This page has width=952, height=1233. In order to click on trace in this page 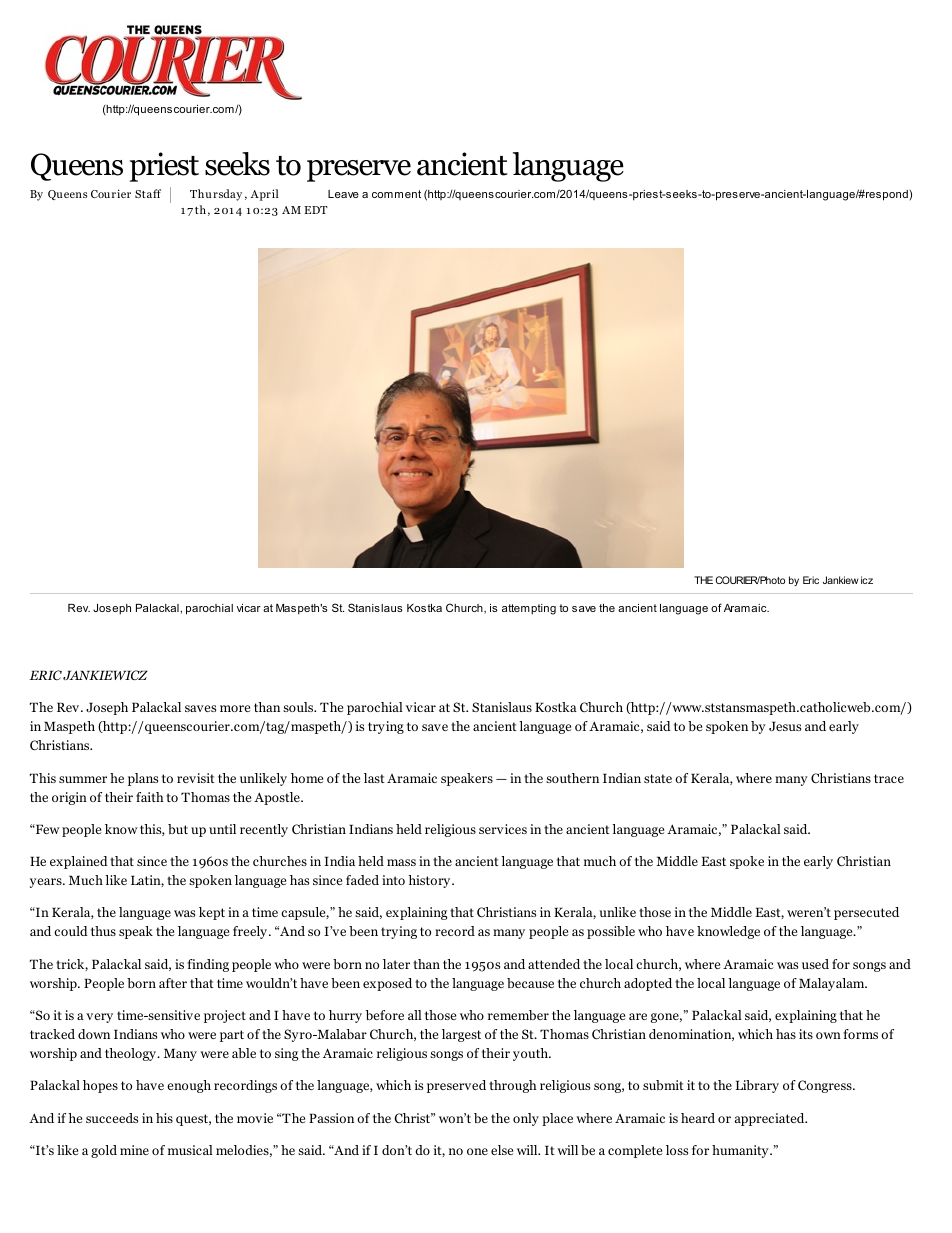, I will do `click(889, 778)`.
